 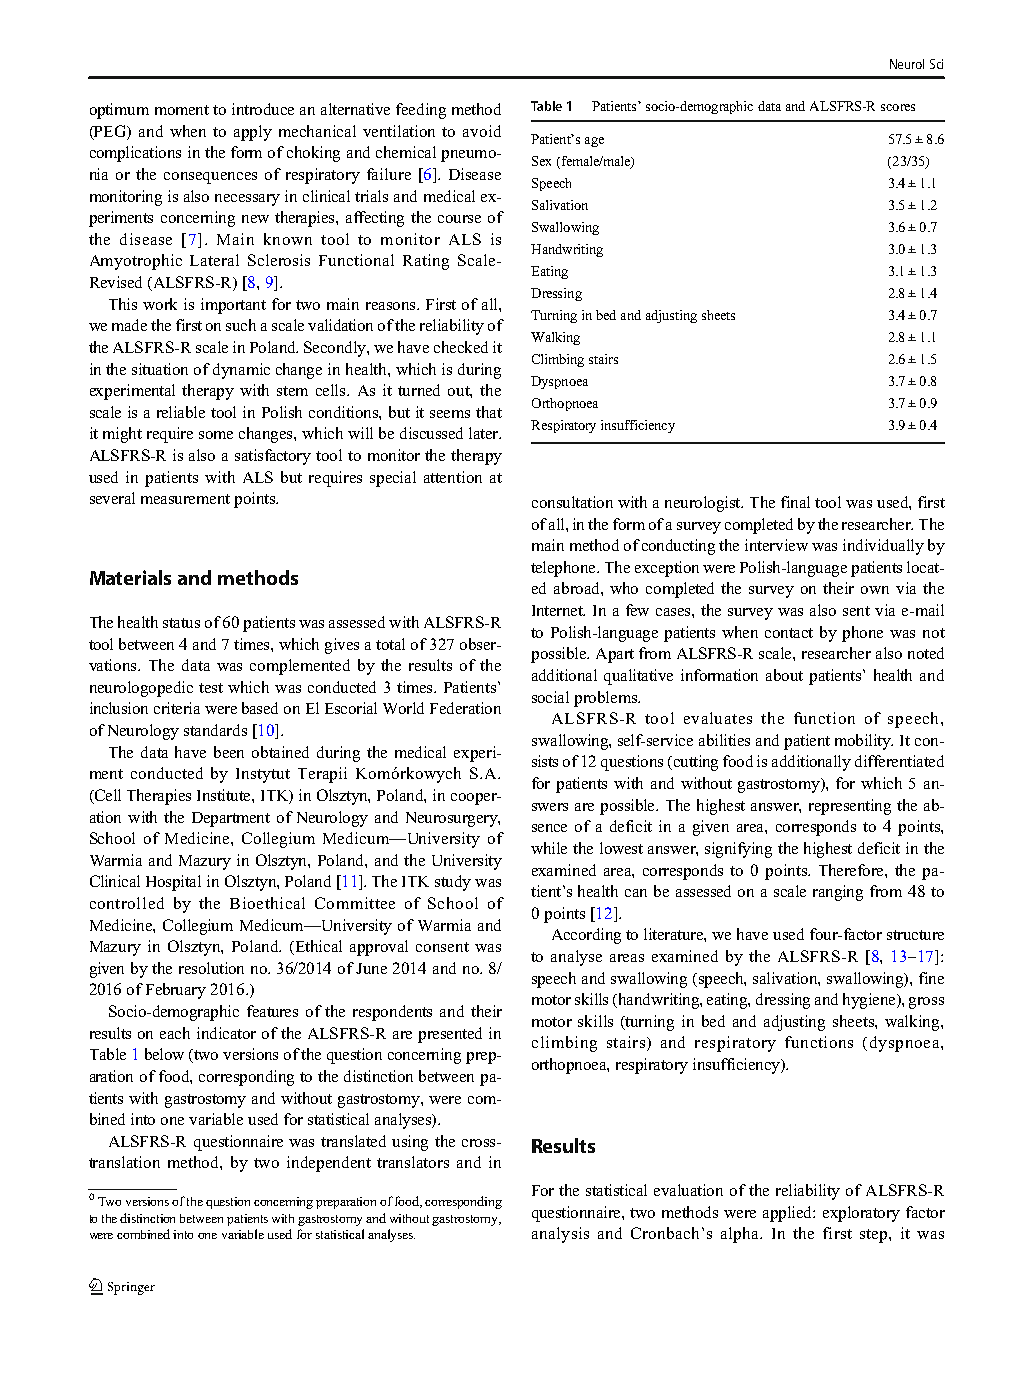 I want to click on been, so click(x=229, y=752).
